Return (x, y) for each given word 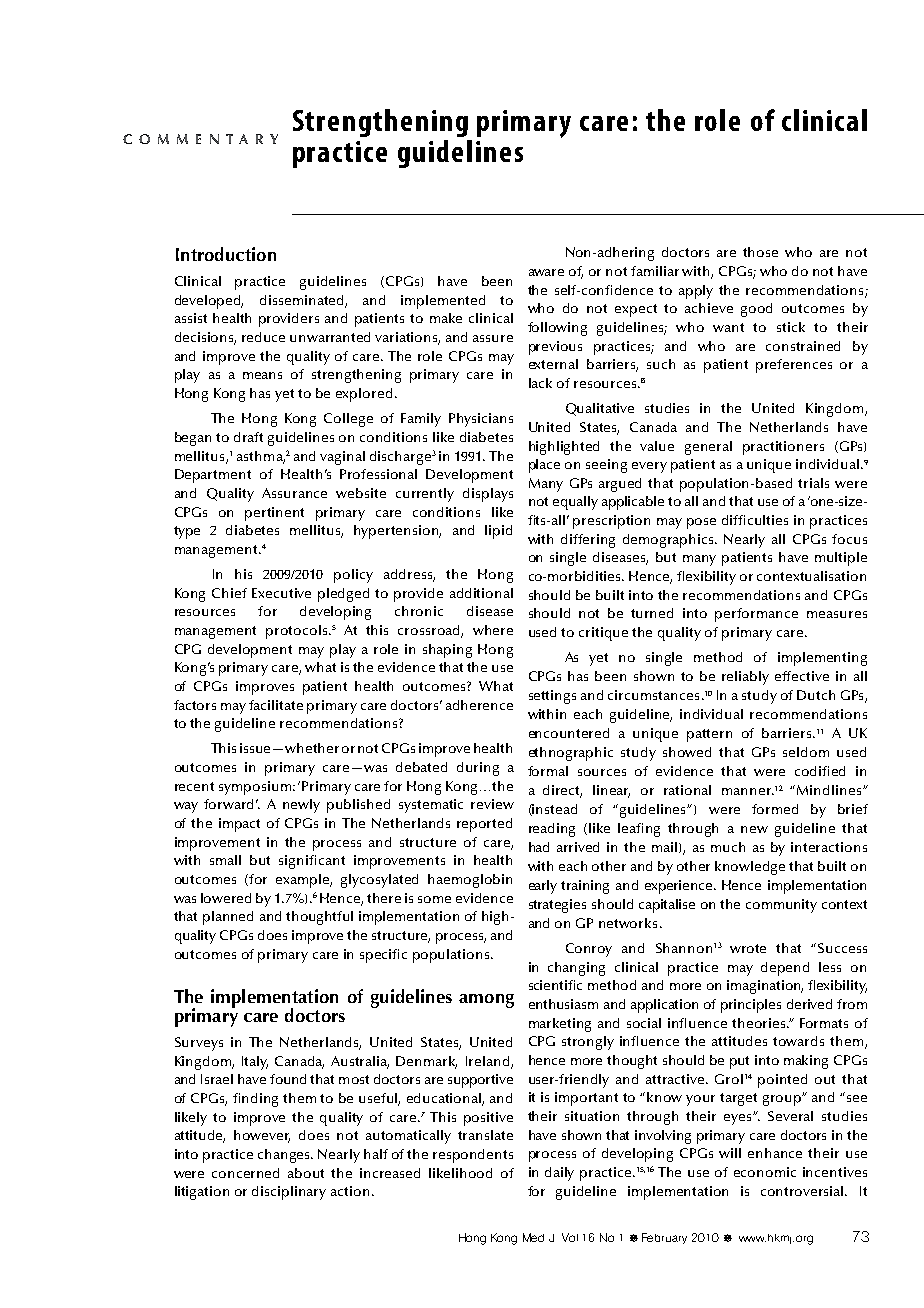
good (756, 310)
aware (546, 272)
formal (548, 771)
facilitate (276, 705)
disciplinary (289, 1193)
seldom (806, 752)
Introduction (226, 254)
